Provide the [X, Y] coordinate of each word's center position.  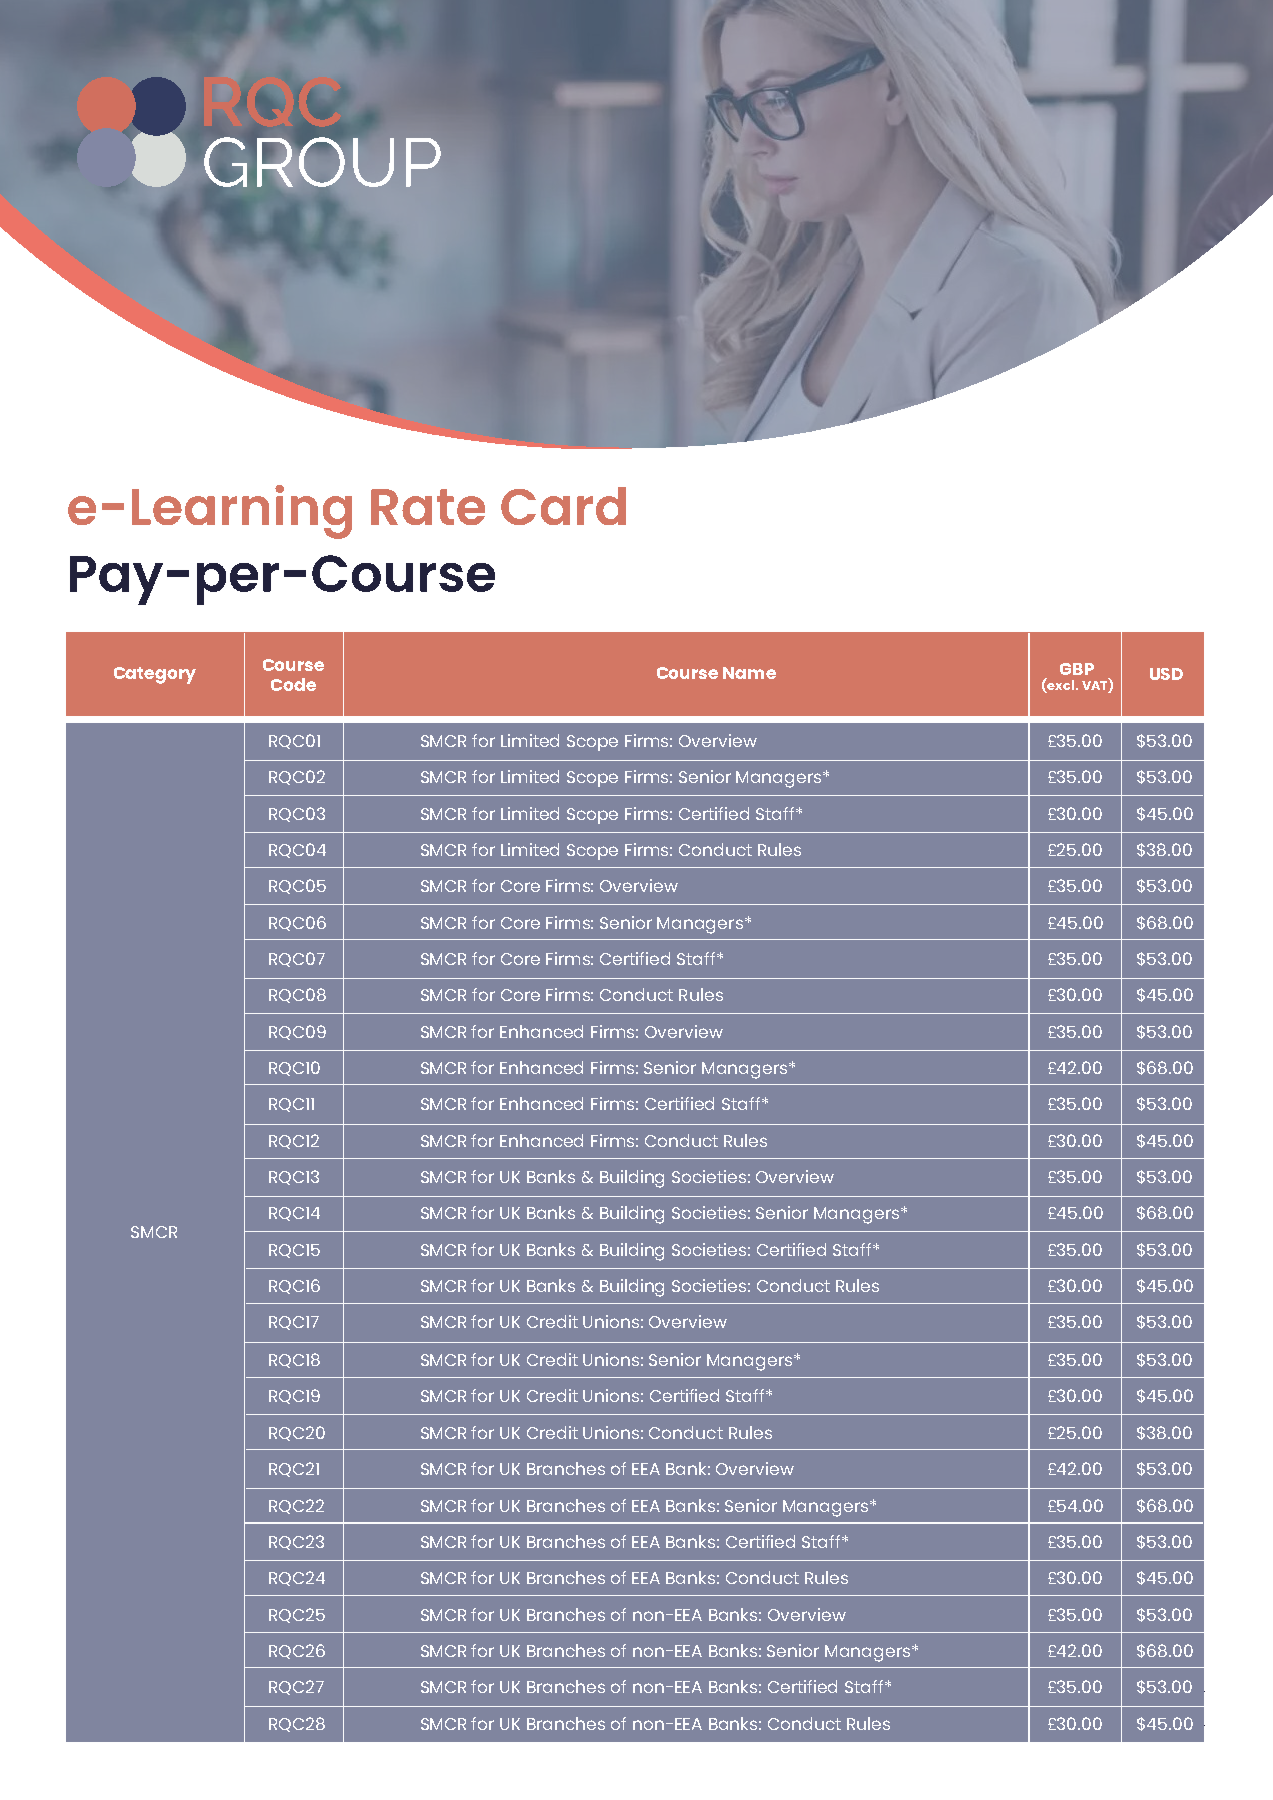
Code [293, 684]
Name [749, 673]
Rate [428, 507]
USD [1166, 674]
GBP [1077, 669]
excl [1061, 685]
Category [155, 675]
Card [563, 506]
